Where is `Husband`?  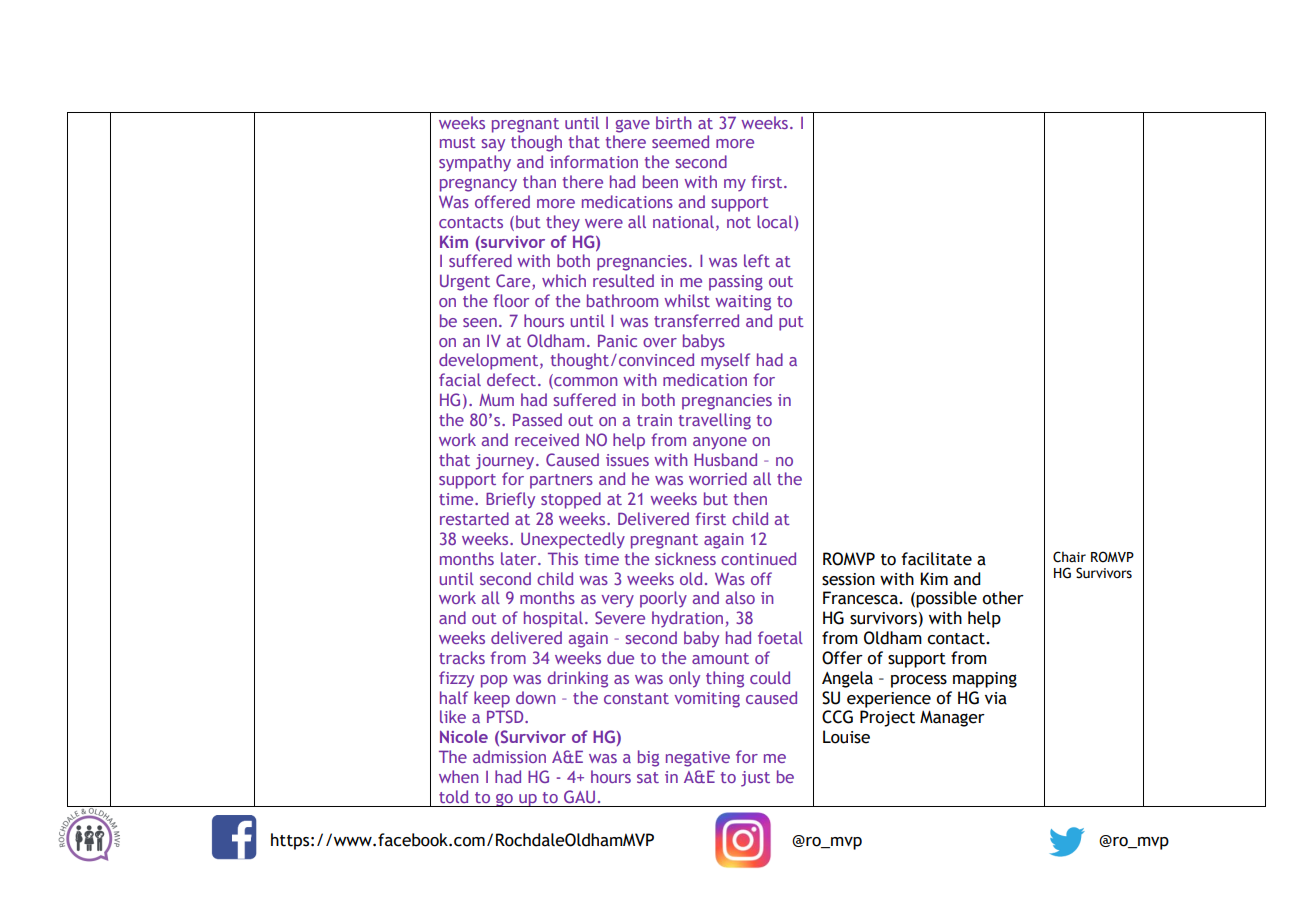
Husband is located at coordinates (725, 459).
